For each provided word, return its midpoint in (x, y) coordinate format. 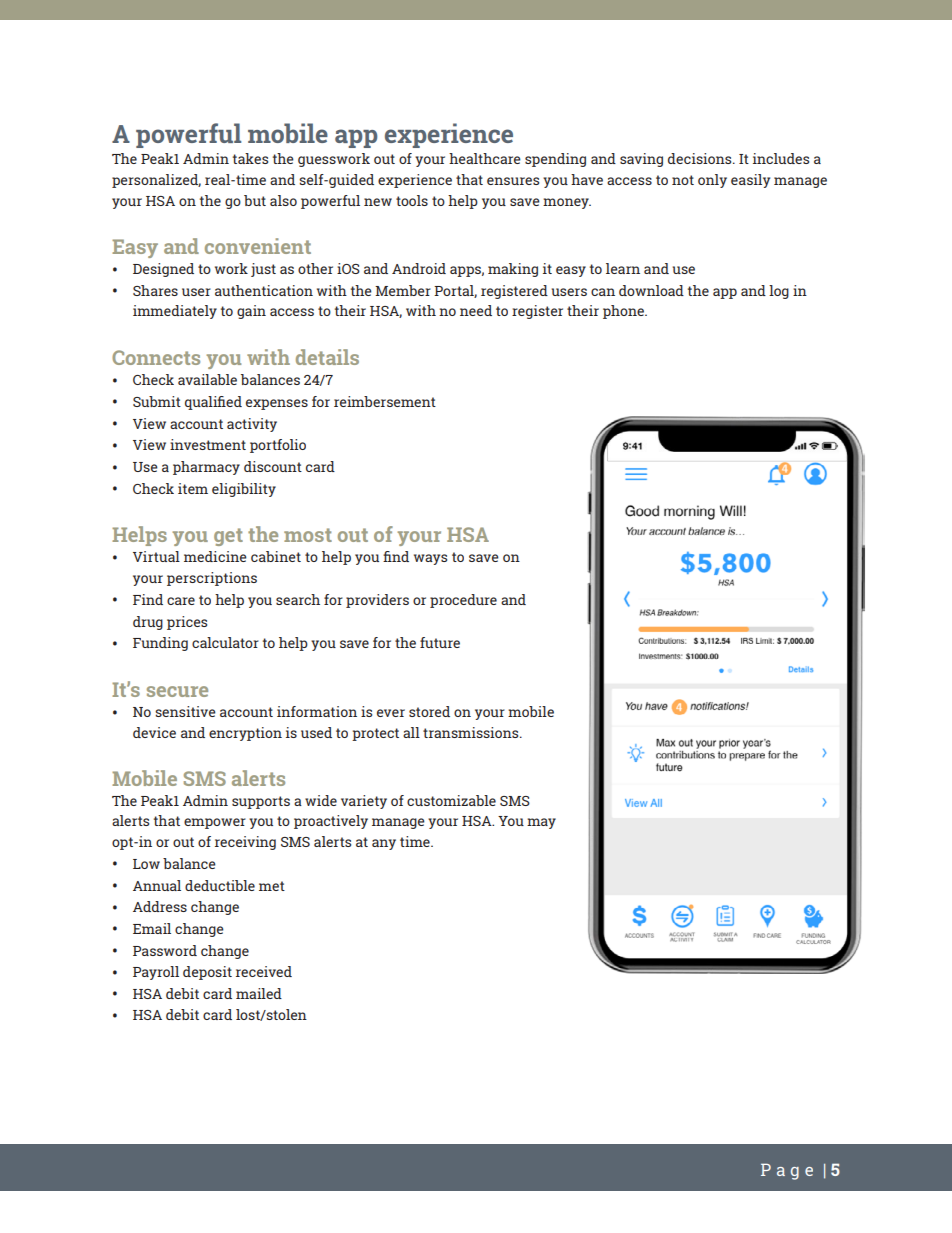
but (255, 200)
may (541, 823)
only (712, 181)
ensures (513, 181)
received (264, 971)
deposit (207, 973)
